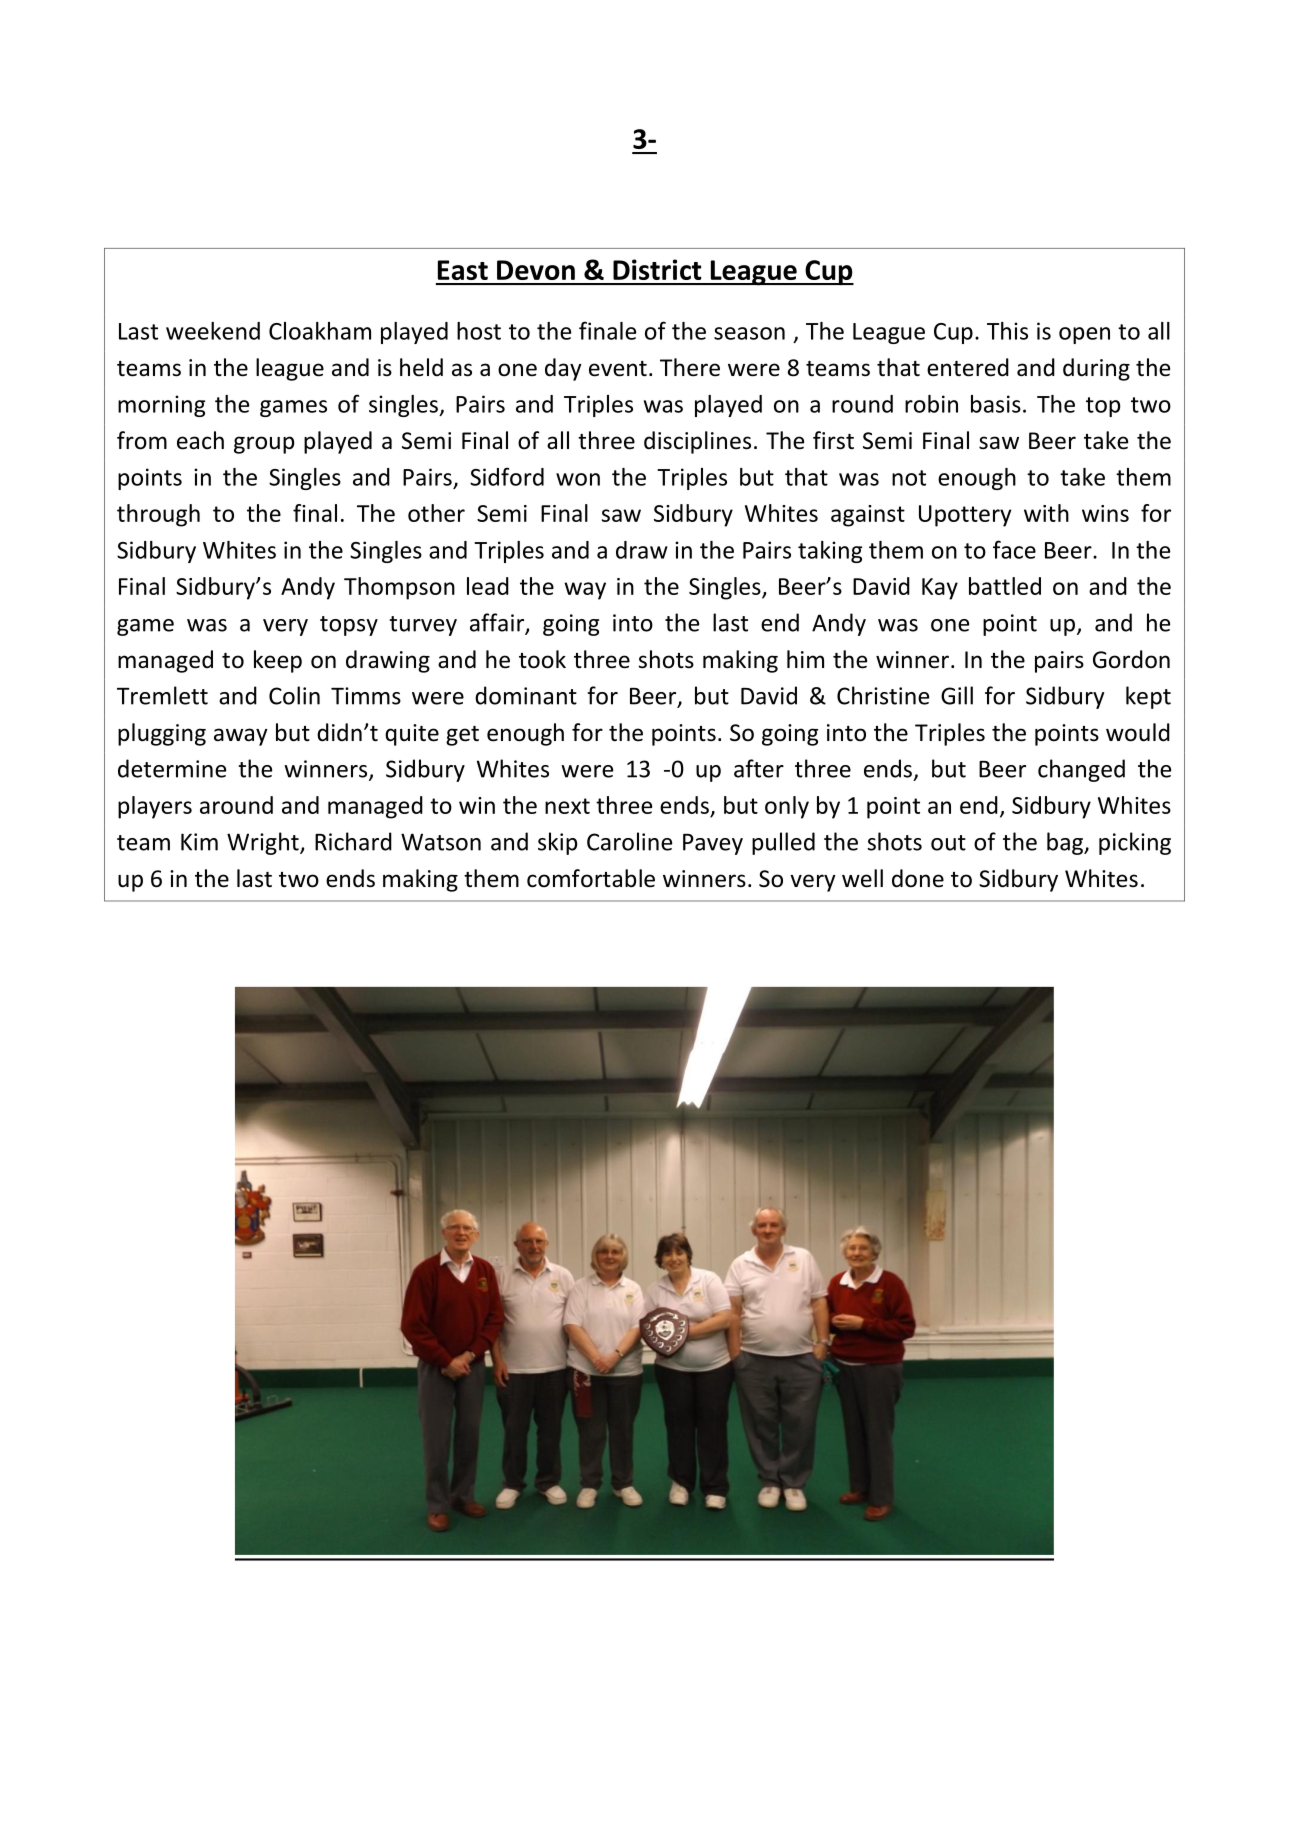  I want to click on District, so click(657, 269).
